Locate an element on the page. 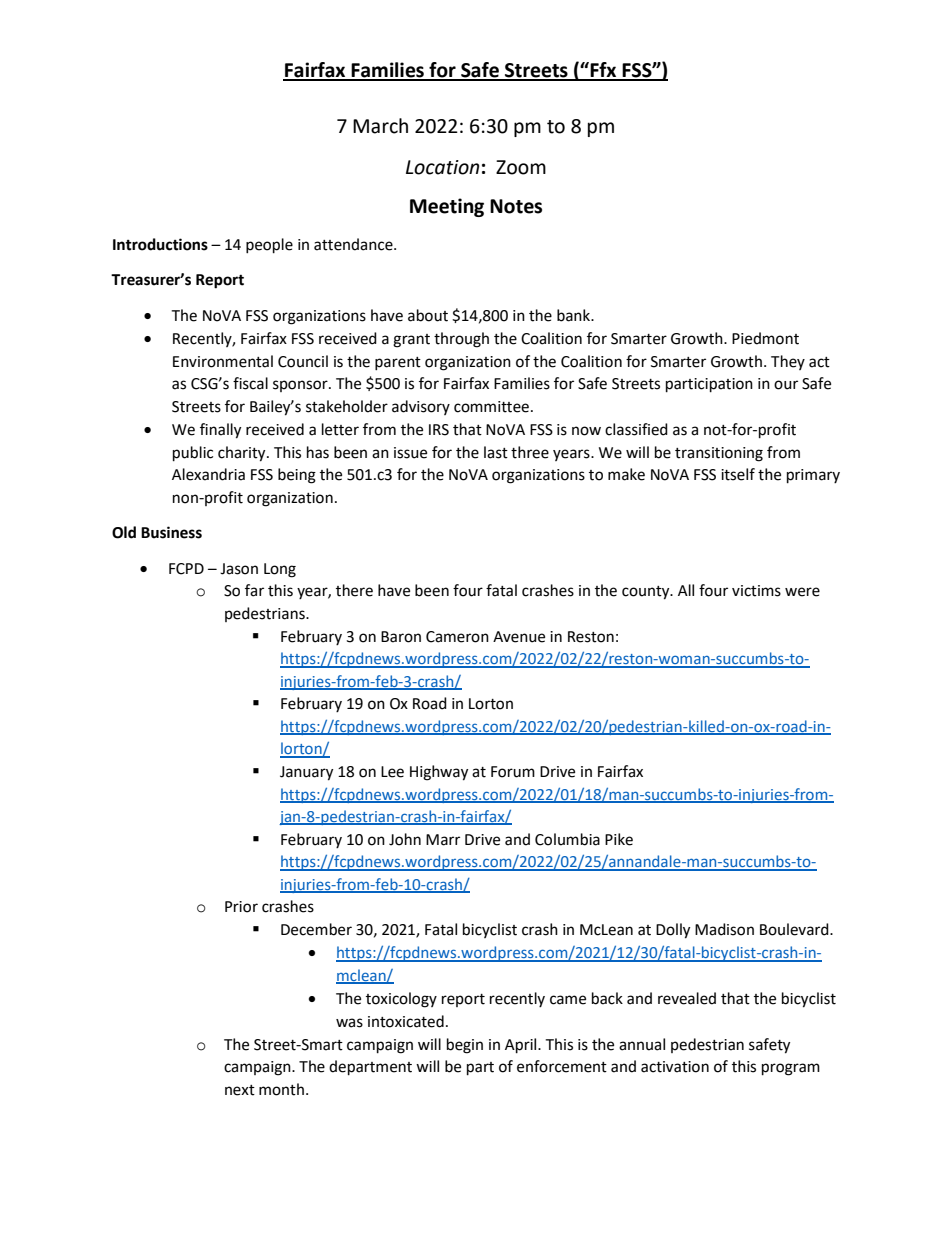 This document has width=952, height=1233. next is located at coordinates (240, 1090).
